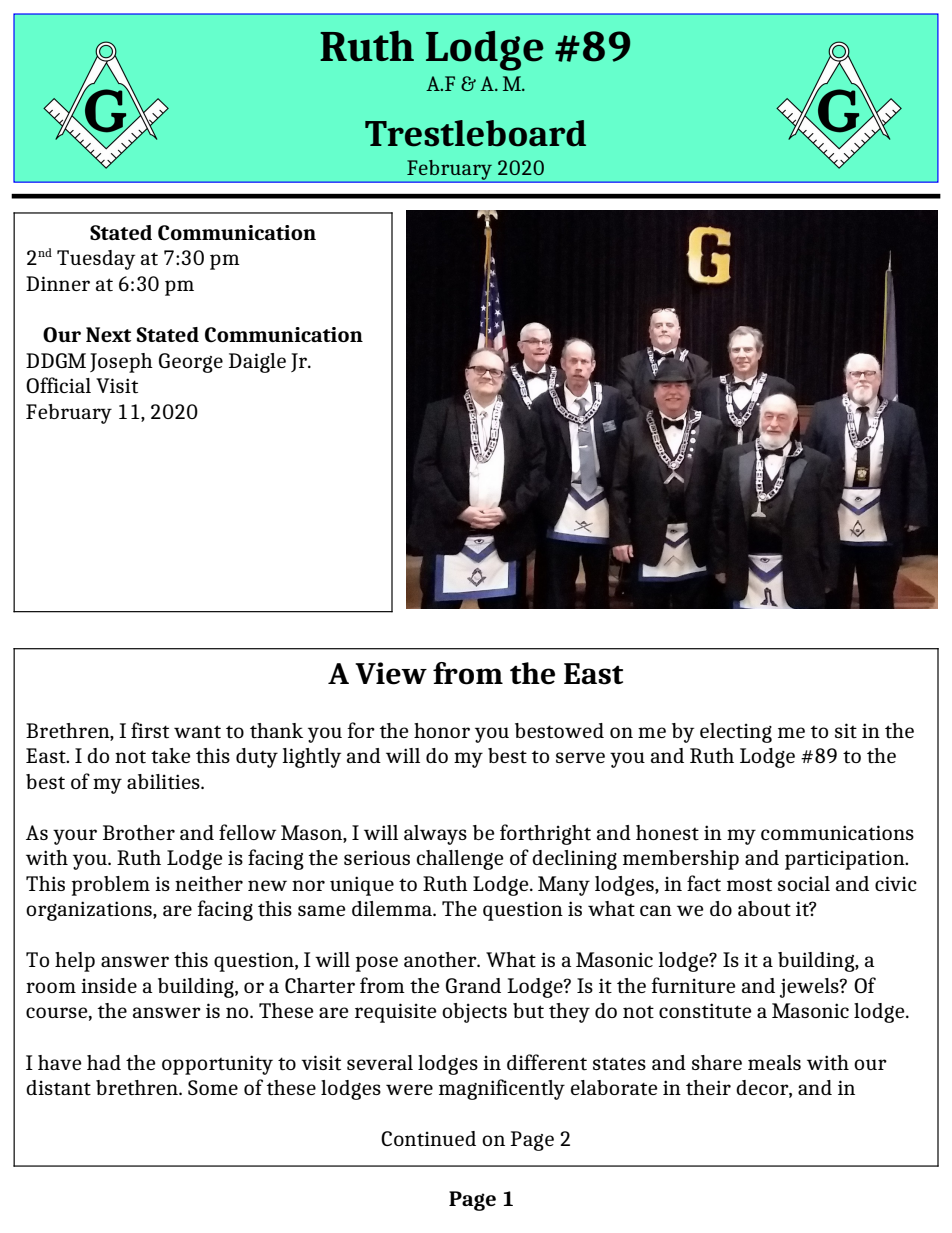 The image size is (952, 1233). Describe the element at coordinates (257, 363) in the screenshot. I see `Daigle` at that location.
